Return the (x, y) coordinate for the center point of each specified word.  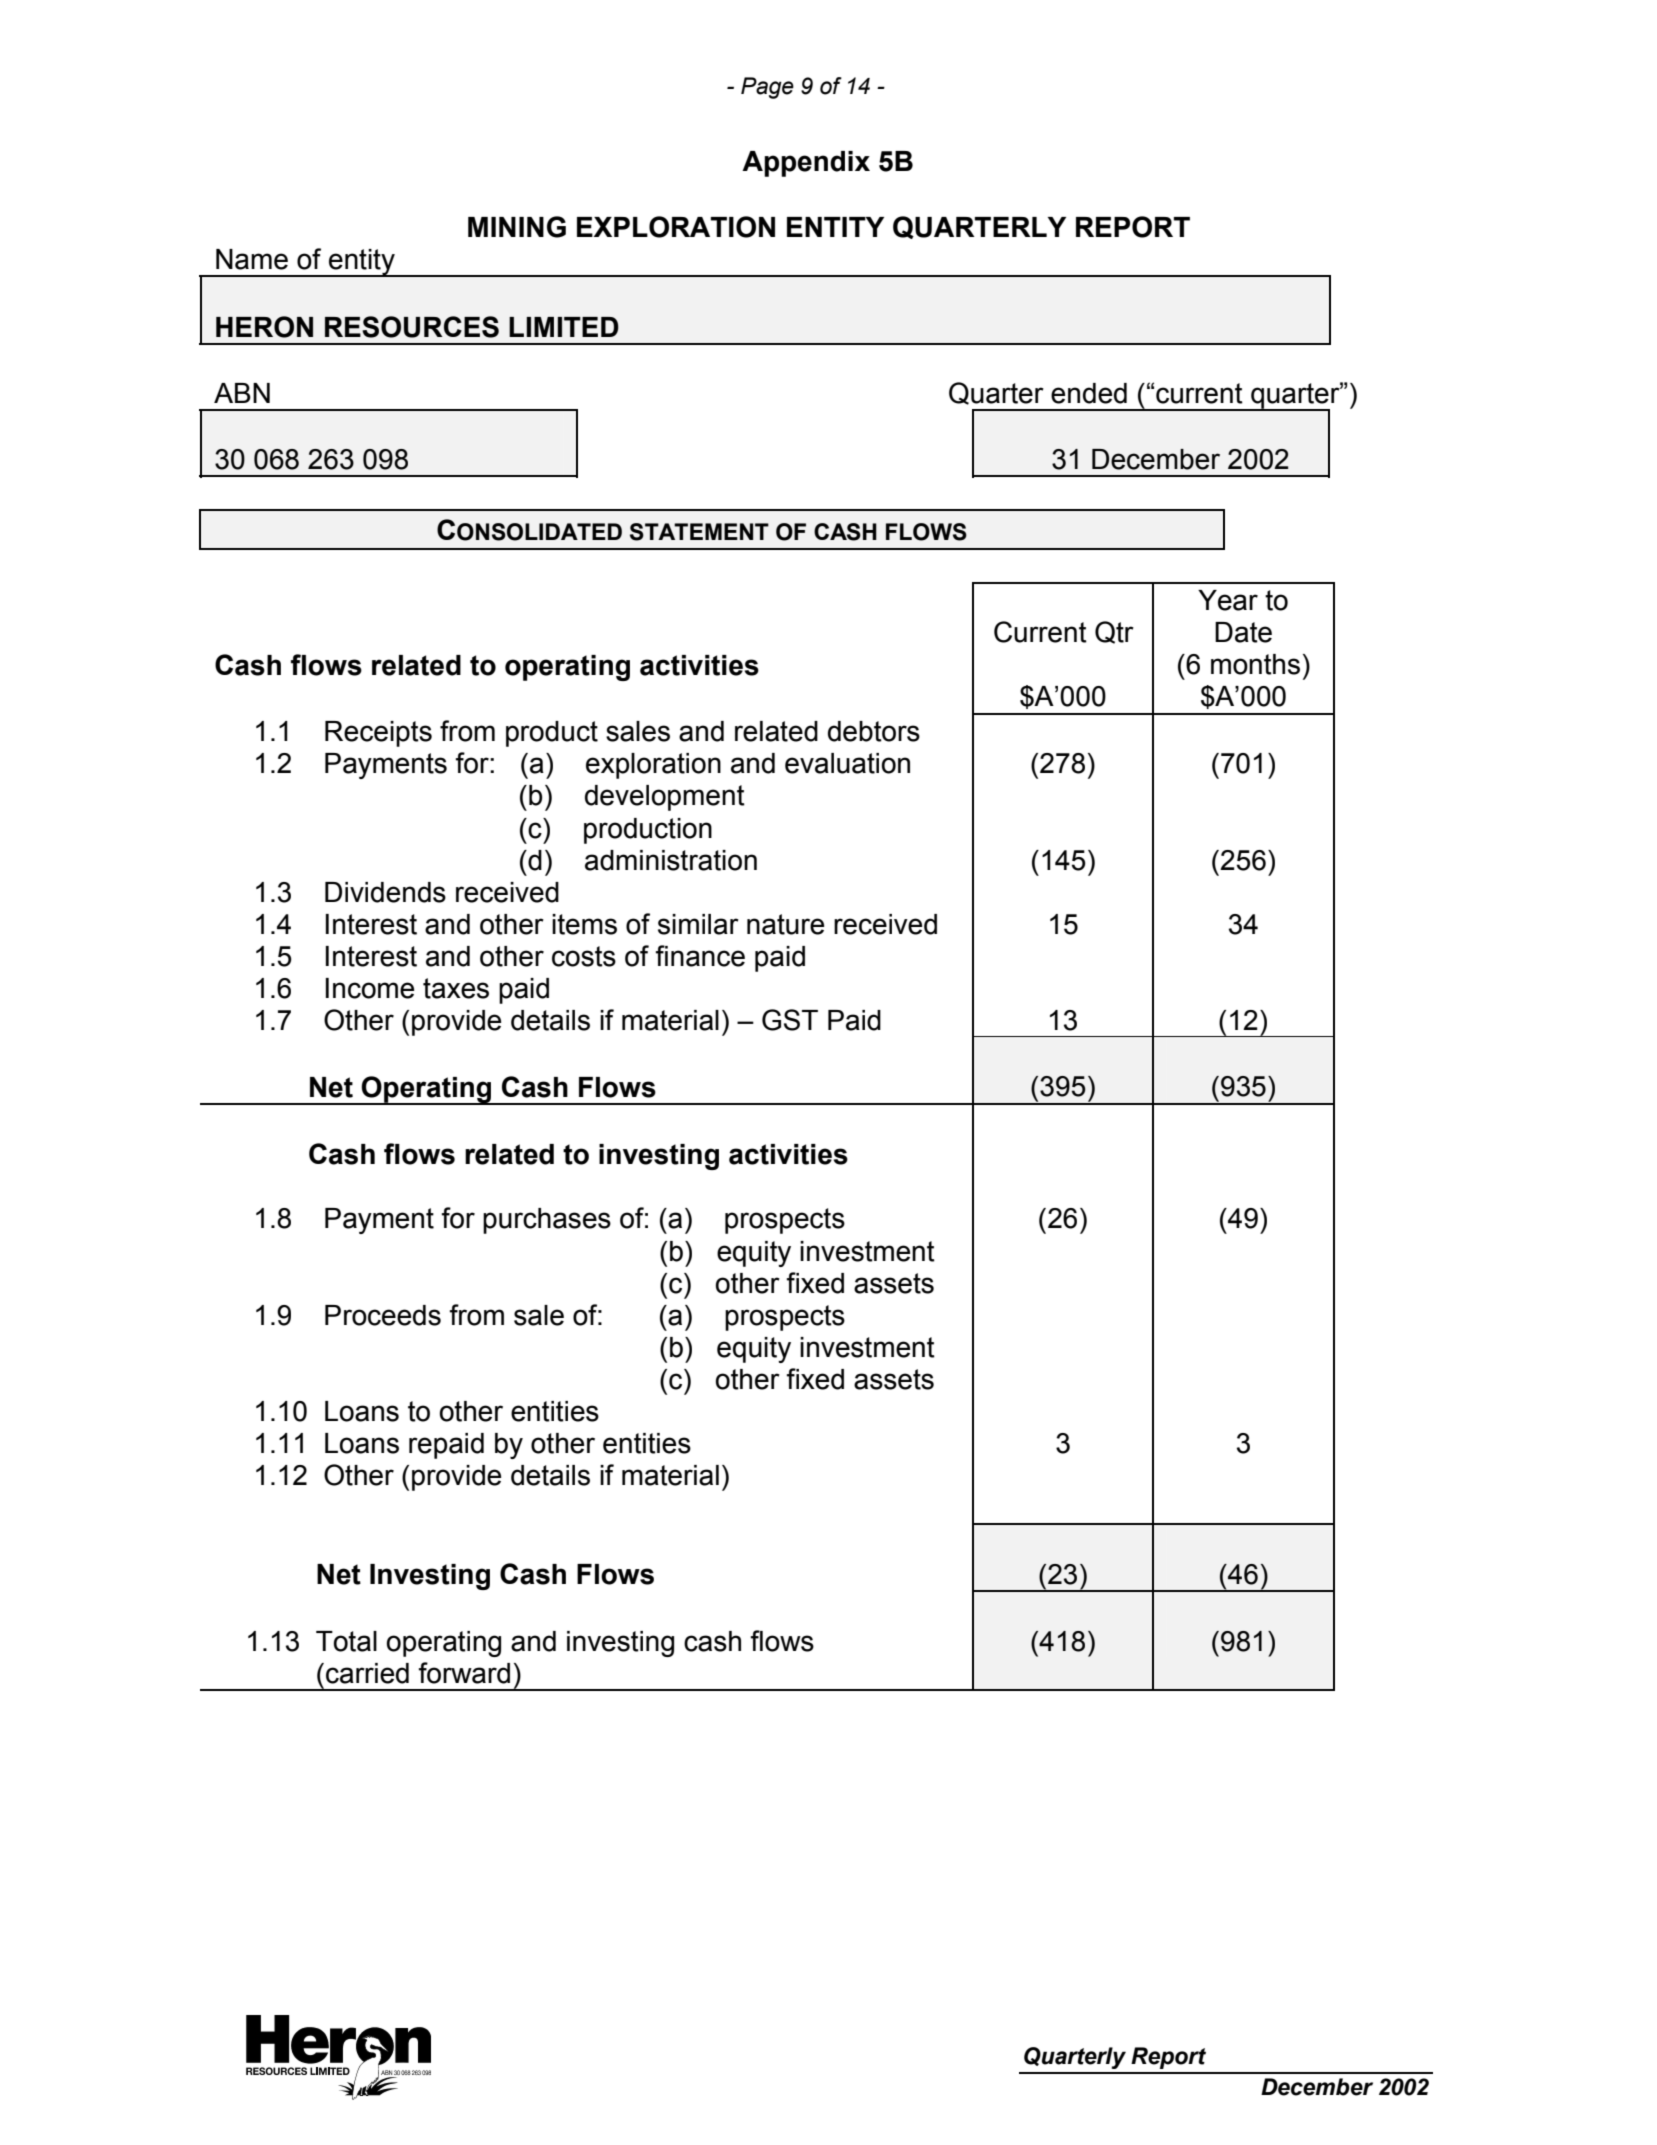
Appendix (806, 164)
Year (1228, 600)
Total (346, 1641)
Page (767, 88)
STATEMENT (699, 532)
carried (367, 1673)
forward (464, 1673)
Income (370, 988)
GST (790, 1020)
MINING (517, 227)
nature (785, 924)
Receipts (378, 734)
